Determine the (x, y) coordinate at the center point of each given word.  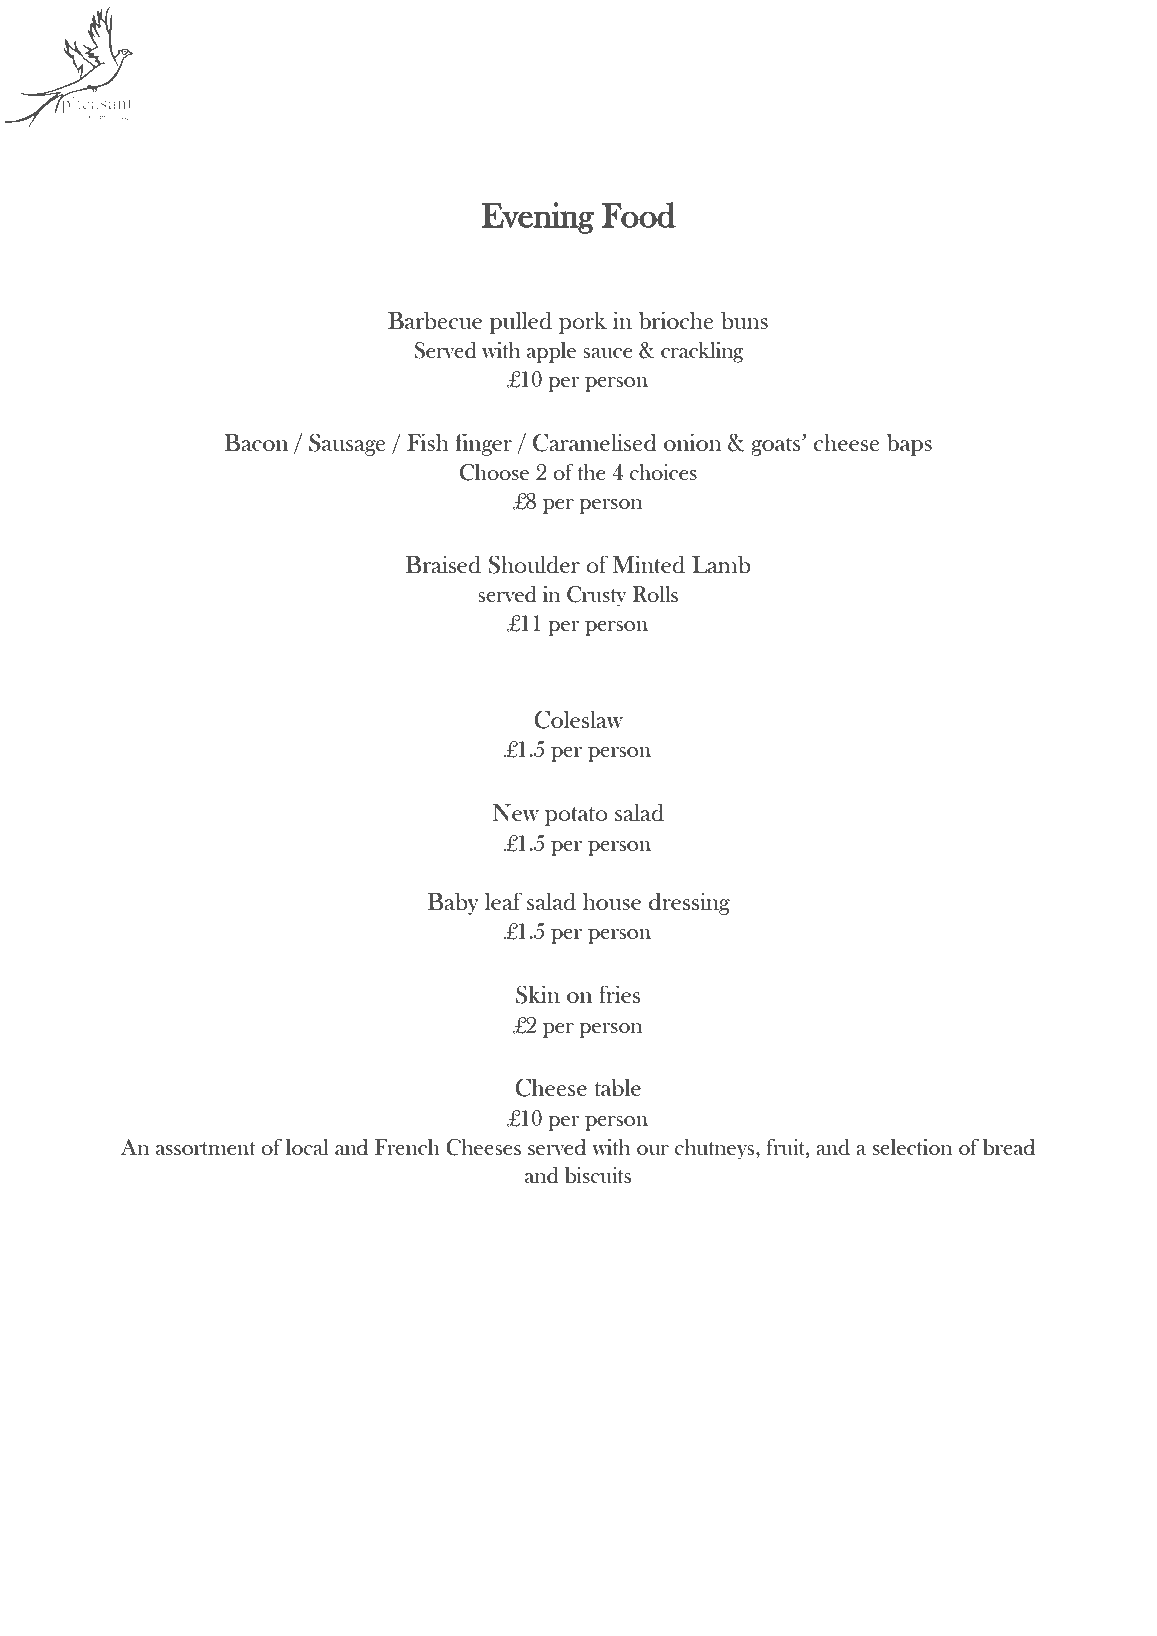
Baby (453, 903)
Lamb (721, 564)
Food (639, 215)
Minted (649, 564)
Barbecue (435, 320)
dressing (689, 903)
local (307, 1147)
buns (744, 320)
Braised (443, 564)
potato (576, 816)
